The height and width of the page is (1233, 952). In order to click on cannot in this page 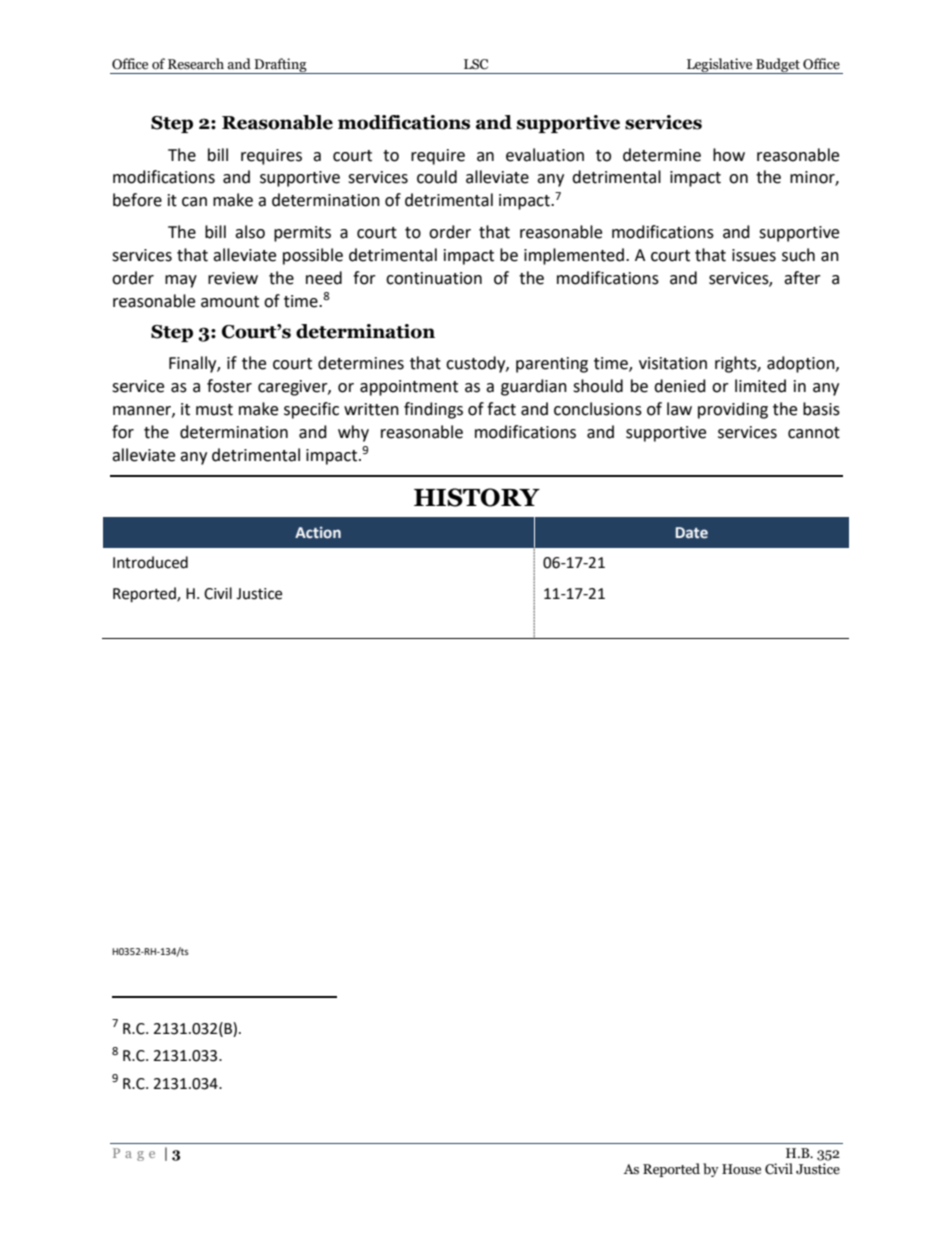, I will do `click(814, 433)`.
